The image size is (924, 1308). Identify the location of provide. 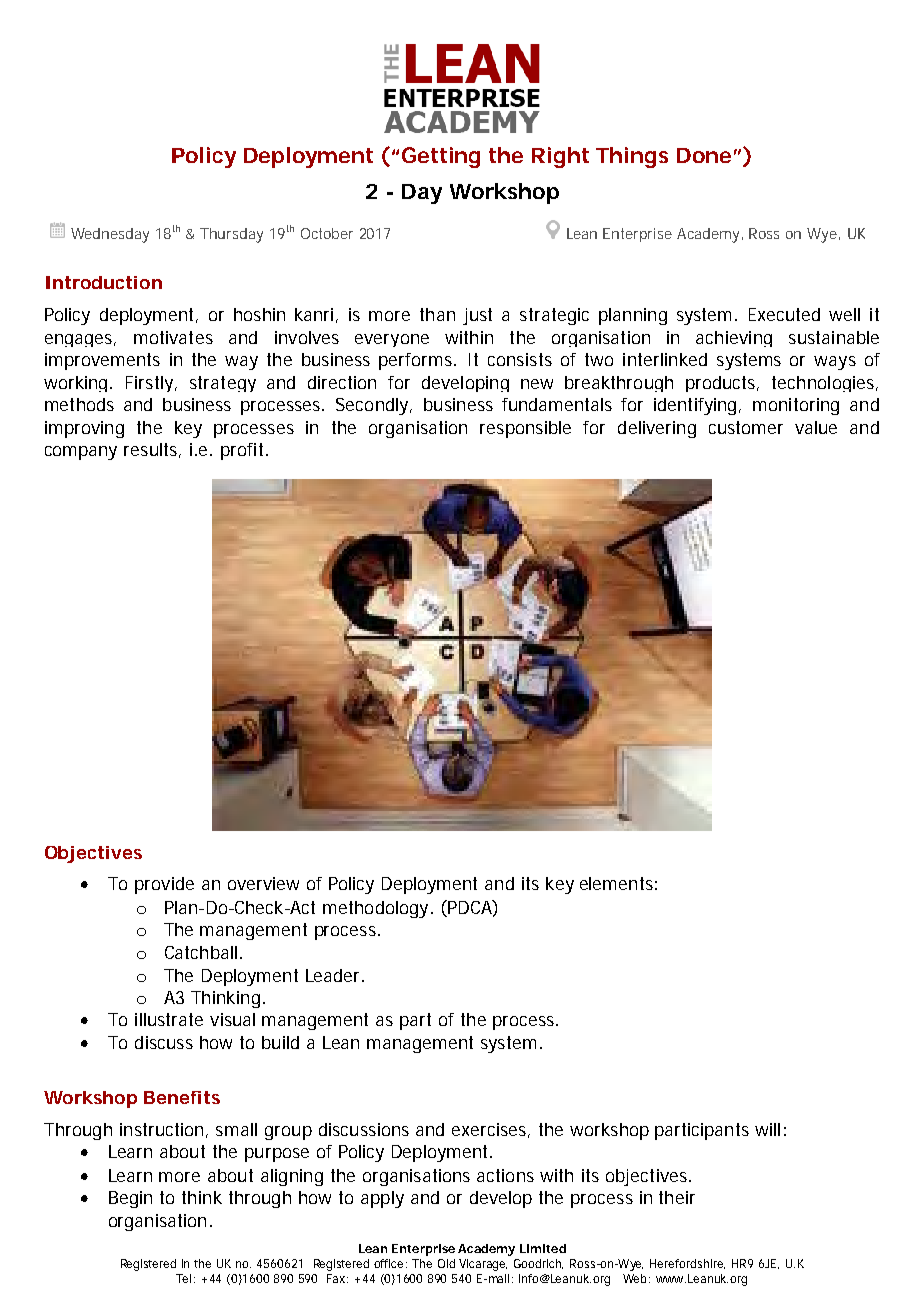
(164, 885).
